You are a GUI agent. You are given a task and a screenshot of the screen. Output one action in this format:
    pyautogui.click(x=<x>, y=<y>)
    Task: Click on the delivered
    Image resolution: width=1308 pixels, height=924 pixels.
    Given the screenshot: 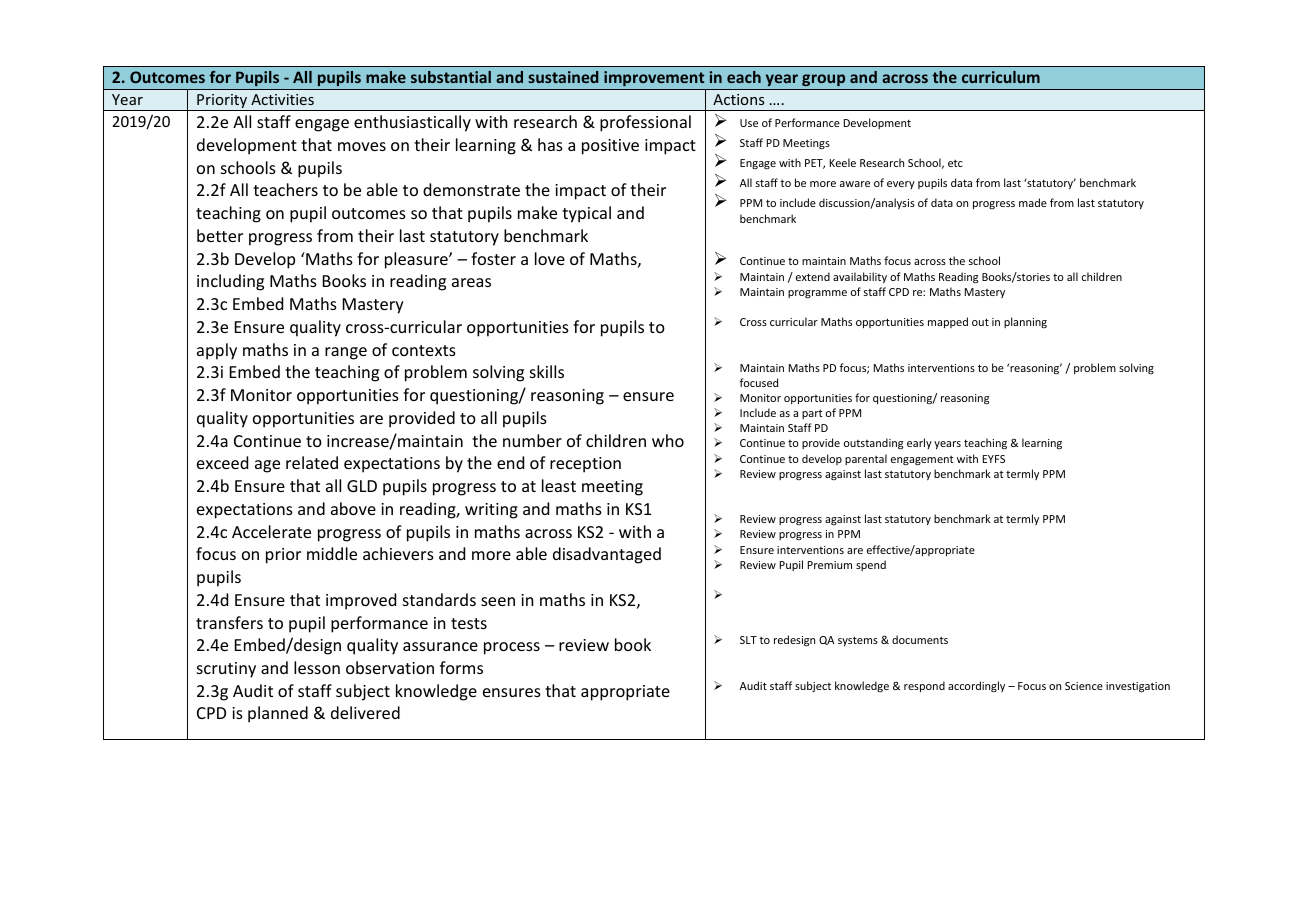 What is the action you would take?
    pyautogui.click(x=365, y=712)
